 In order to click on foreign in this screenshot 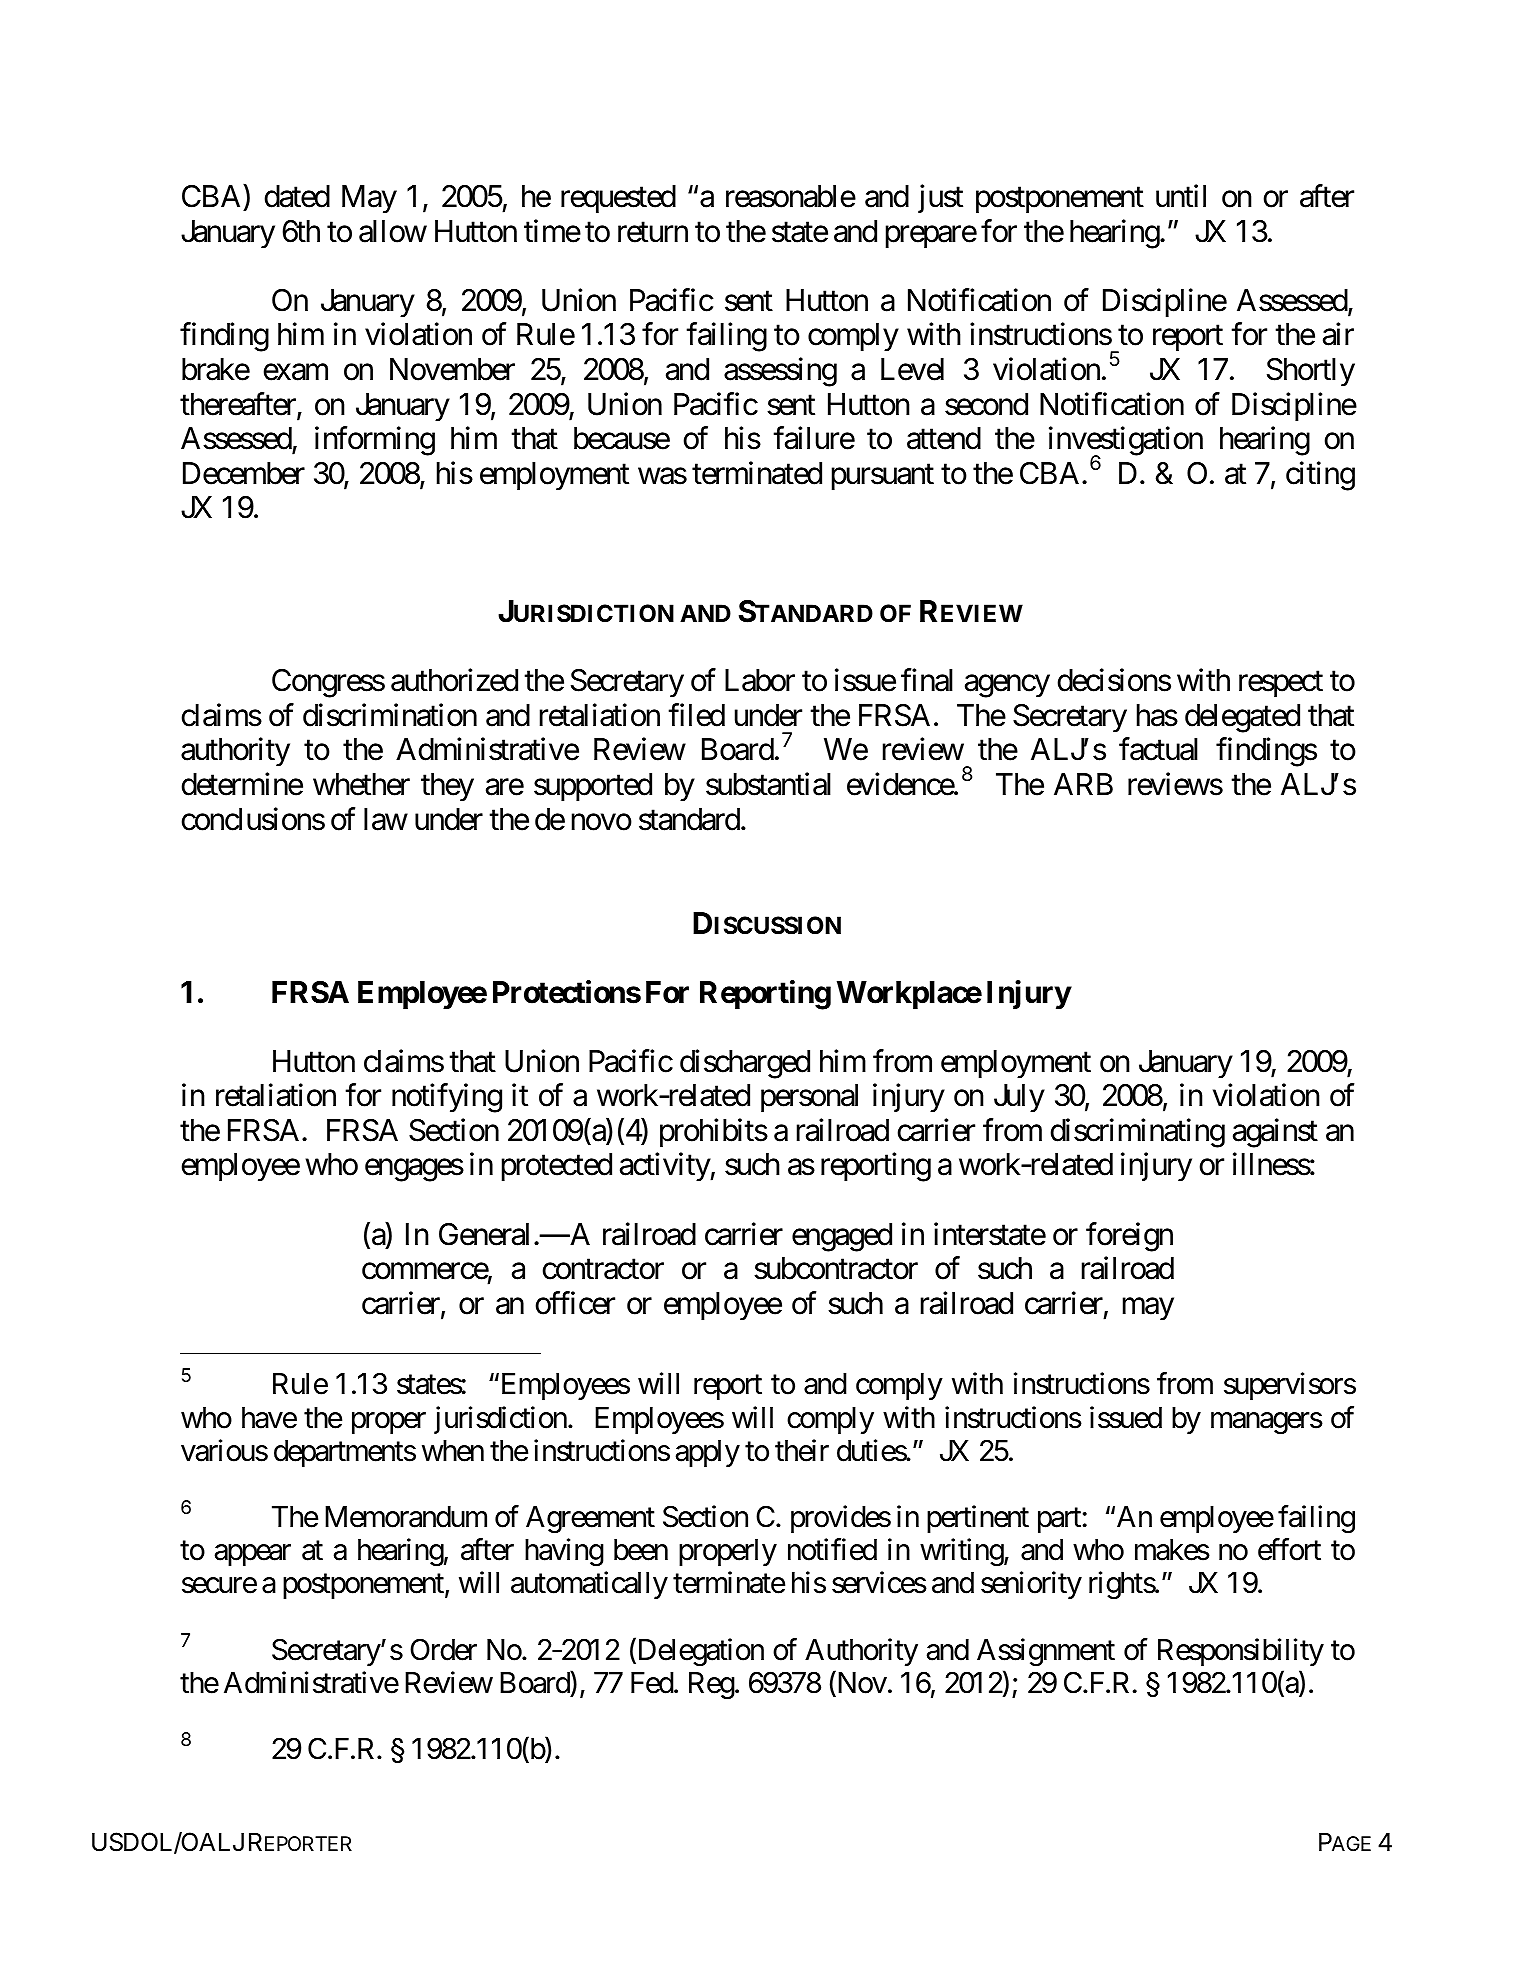, I will do `click(1129, 1237)`.
